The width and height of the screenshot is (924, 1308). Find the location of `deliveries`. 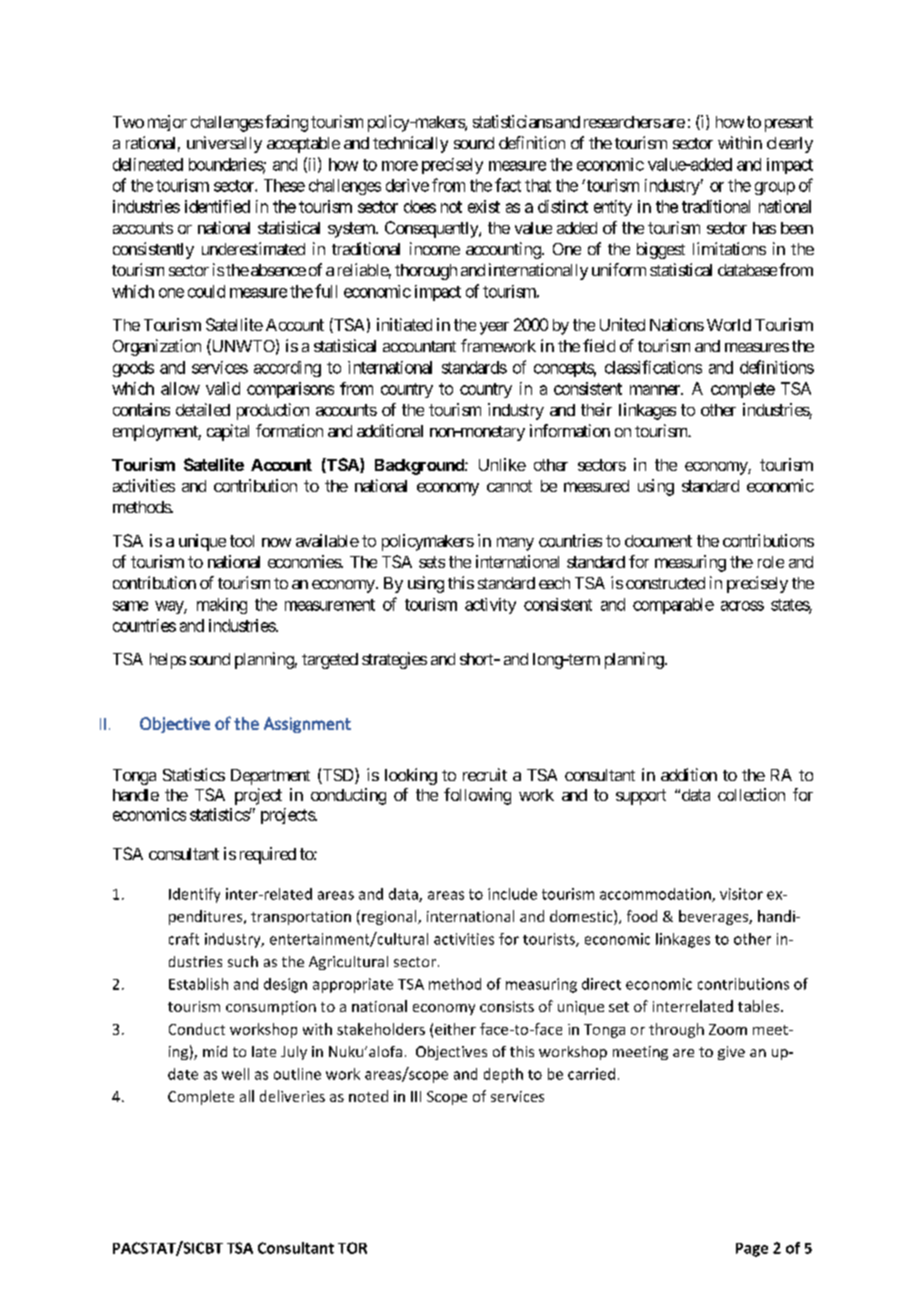

deliveries is located at coordinates (292, 1096).
